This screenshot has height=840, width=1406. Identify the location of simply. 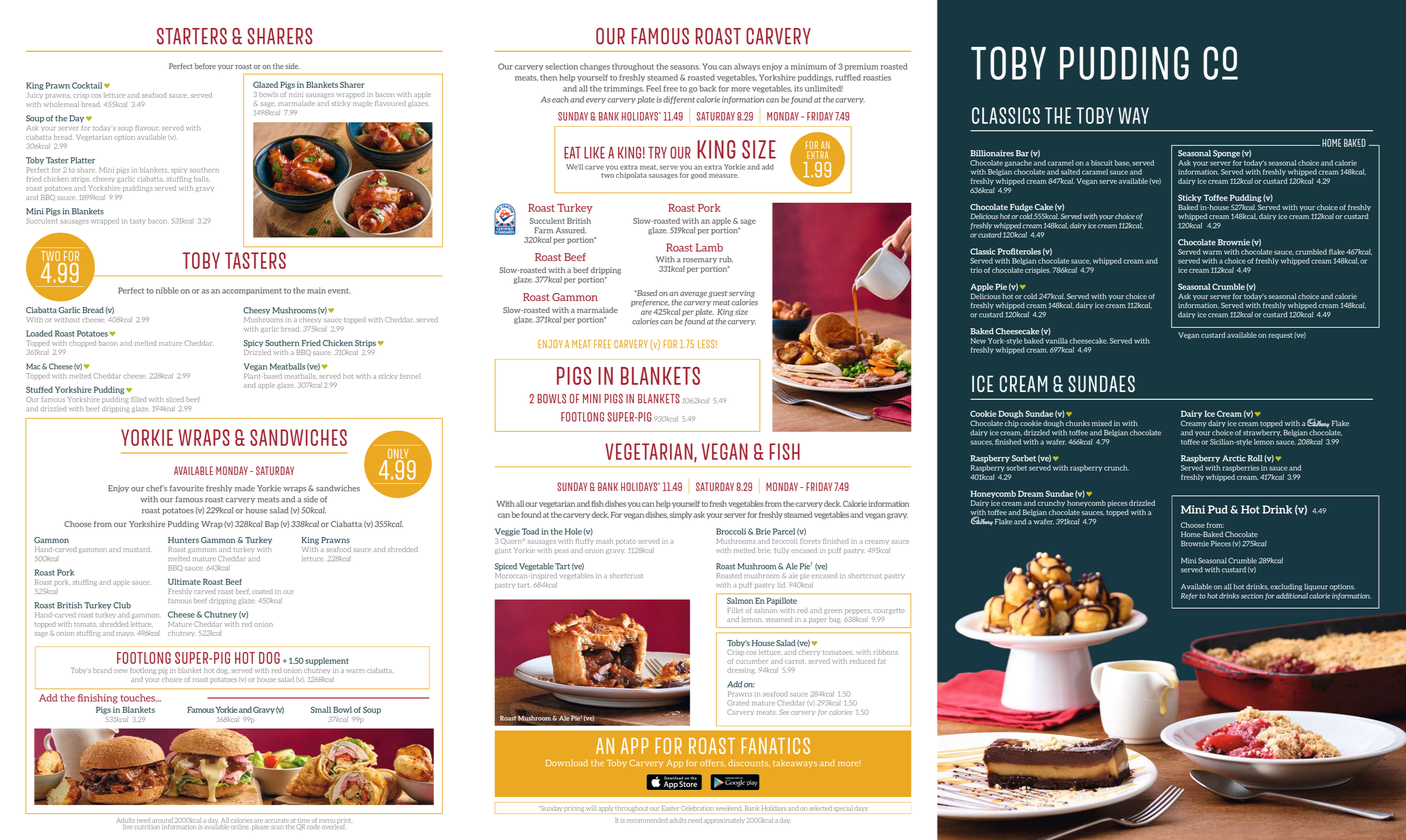
(681, 515).
